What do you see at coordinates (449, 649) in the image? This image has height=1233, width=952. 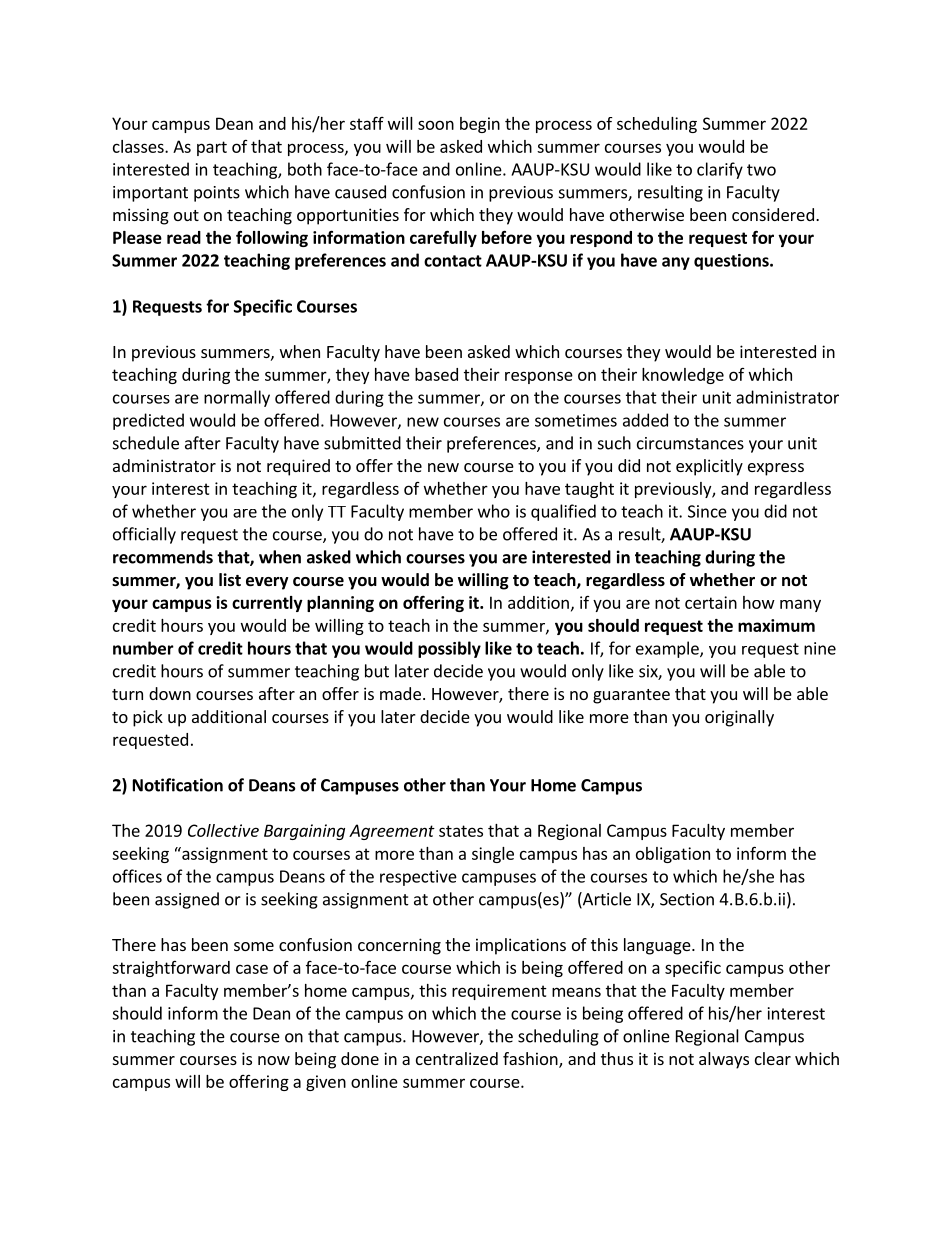 I see `possibly` at bounding box center [449, 649].
